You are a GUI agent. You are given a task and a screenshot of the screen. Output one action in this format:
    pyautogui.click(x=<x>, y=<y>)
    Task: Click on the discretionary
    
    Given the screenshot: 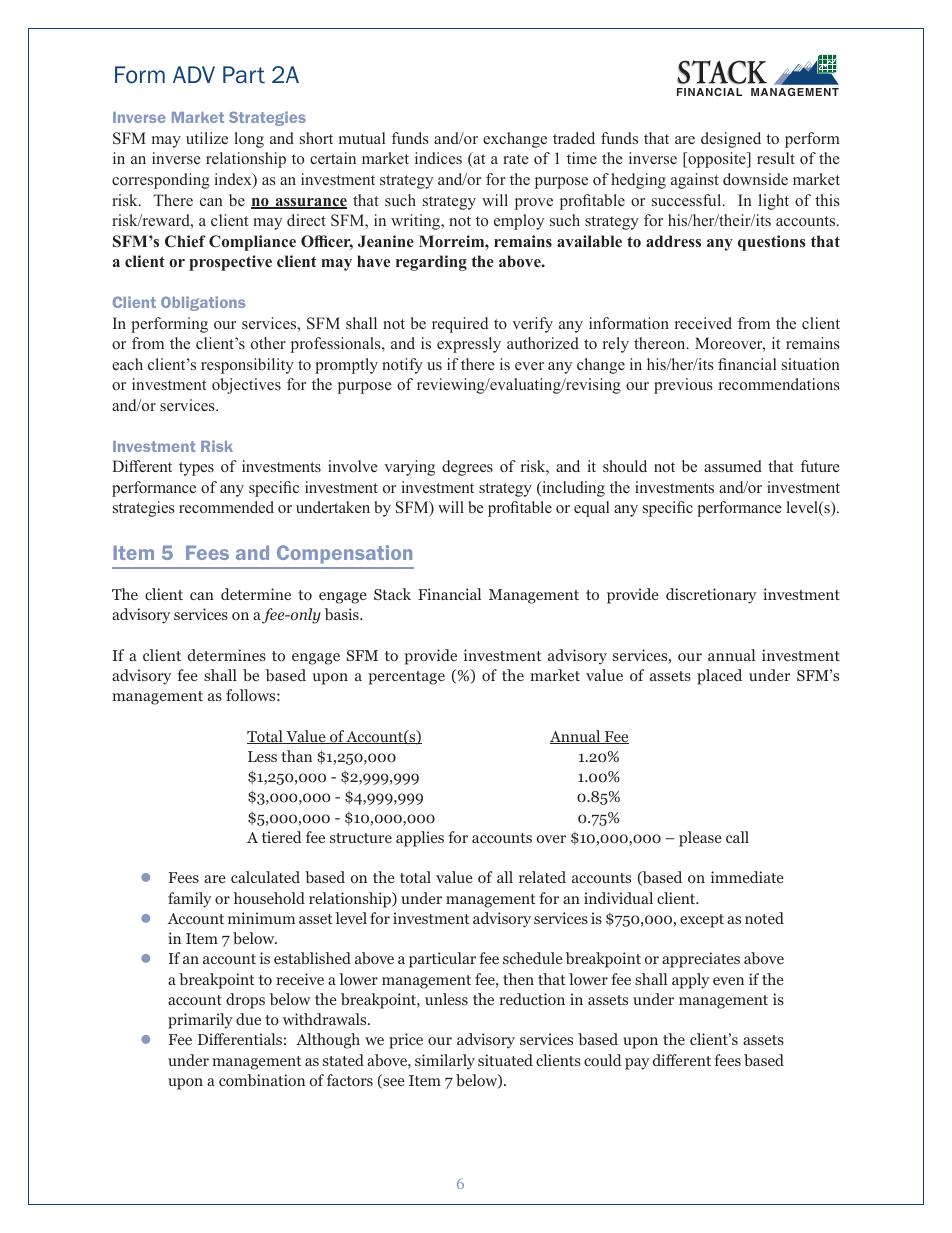 What is the action you would take?
    pyautogui.click(x=711, y=596)
